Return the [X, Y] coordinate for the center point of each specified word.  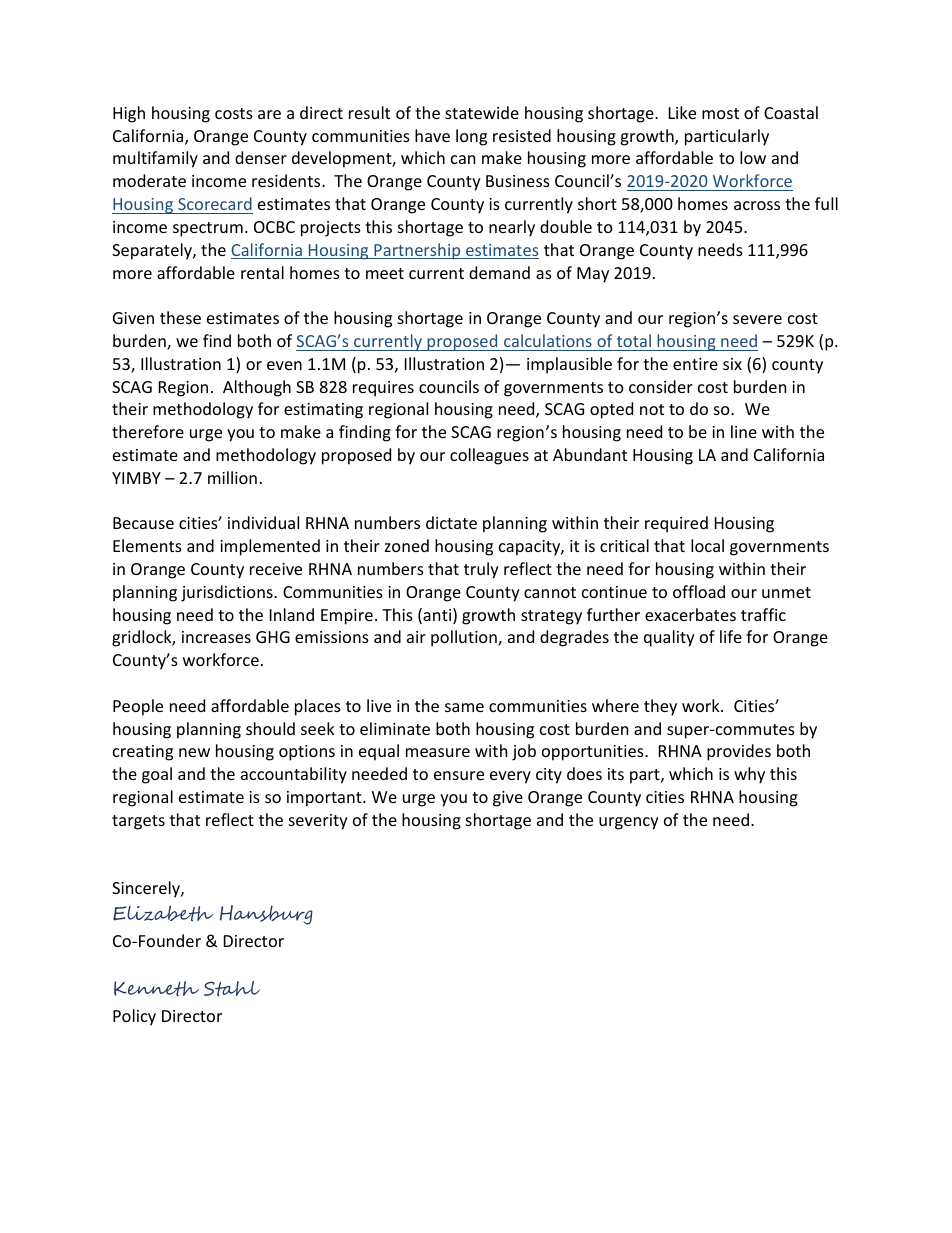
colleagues [489, 456]
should [270, 728]
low [753, 157]
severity [318, 822]
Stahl [232, 989]
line [744, 431]
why [749, 775]
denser [261, 157]
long [471, 137]
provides [739, 752]
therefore [148, 431]
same [464, 707]
